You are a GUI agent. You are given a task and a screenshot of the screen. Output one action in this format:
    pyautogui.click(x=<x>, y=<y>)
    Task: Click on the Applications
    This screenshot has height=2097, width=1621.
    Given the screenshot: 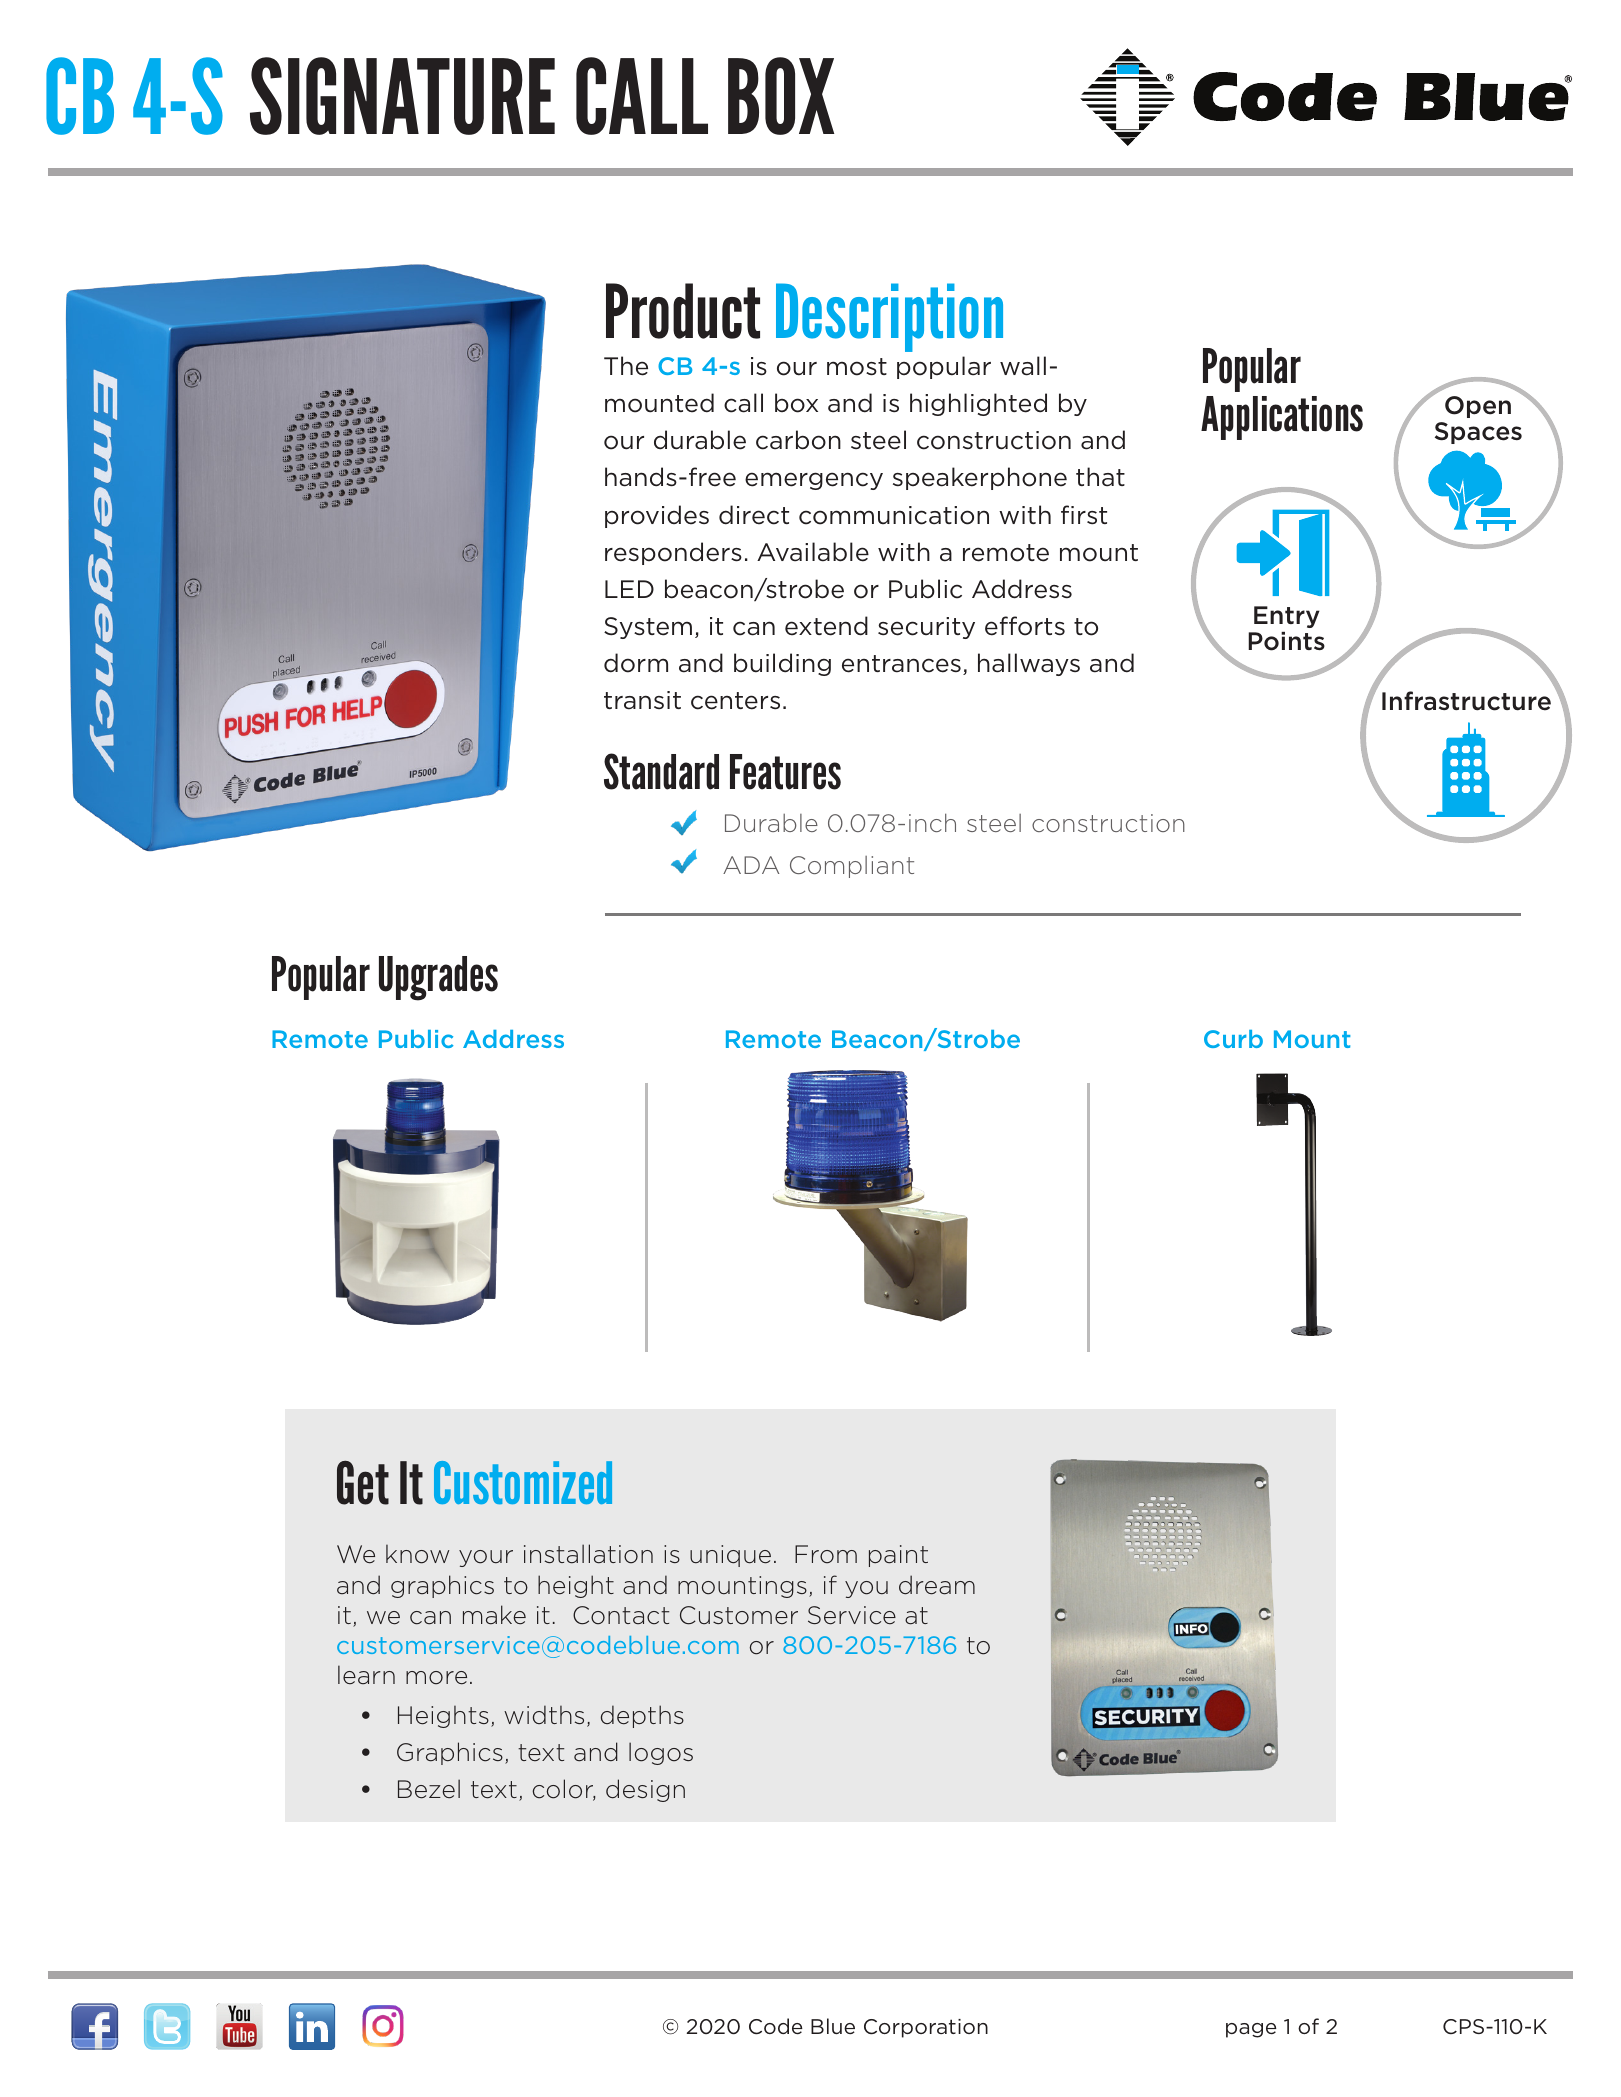 What is the action you would take?
    pyautogui.click(x=1282, y=418)
